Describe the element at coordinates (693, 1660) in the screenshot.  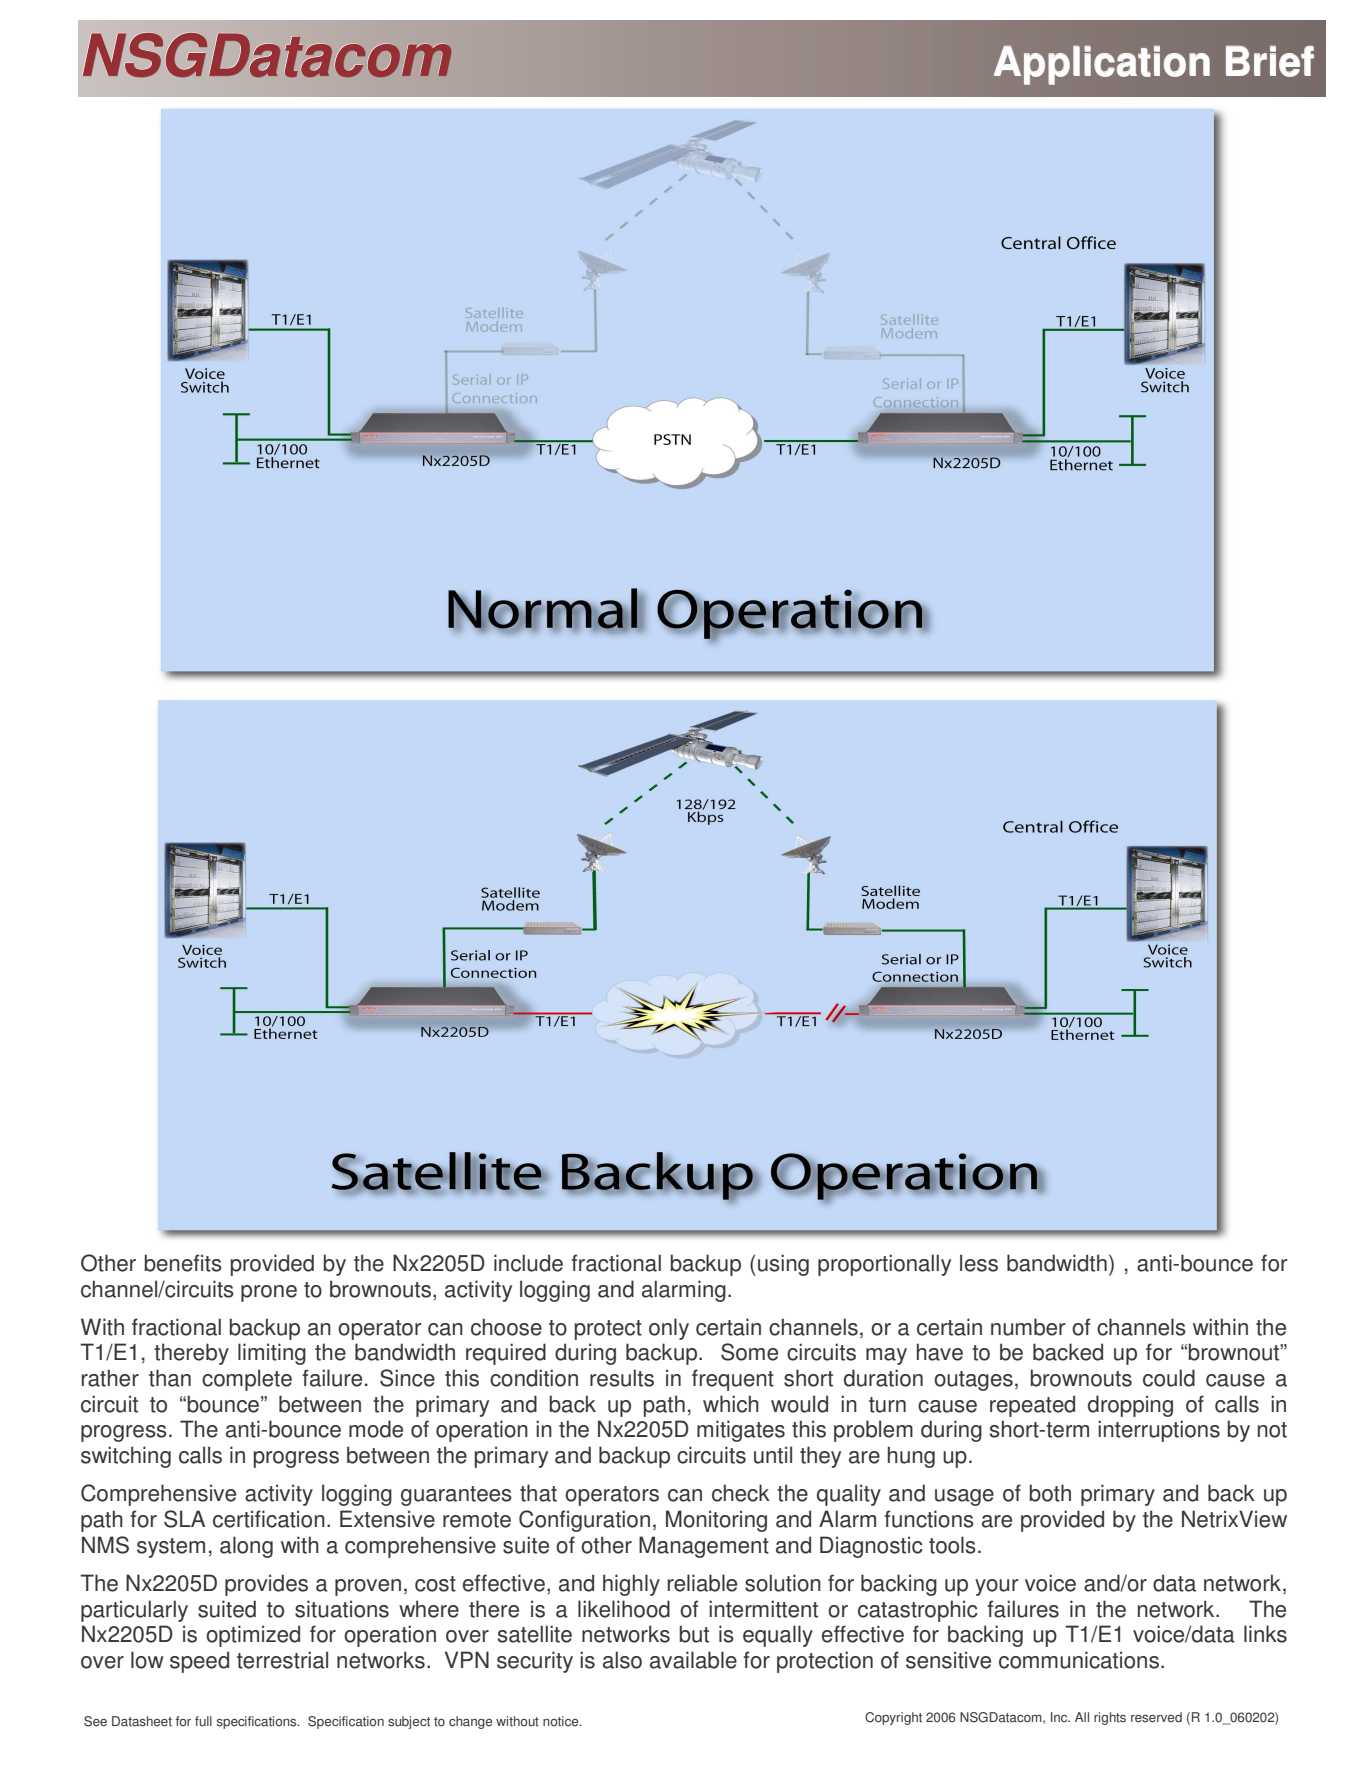
I see `available` at that location.
